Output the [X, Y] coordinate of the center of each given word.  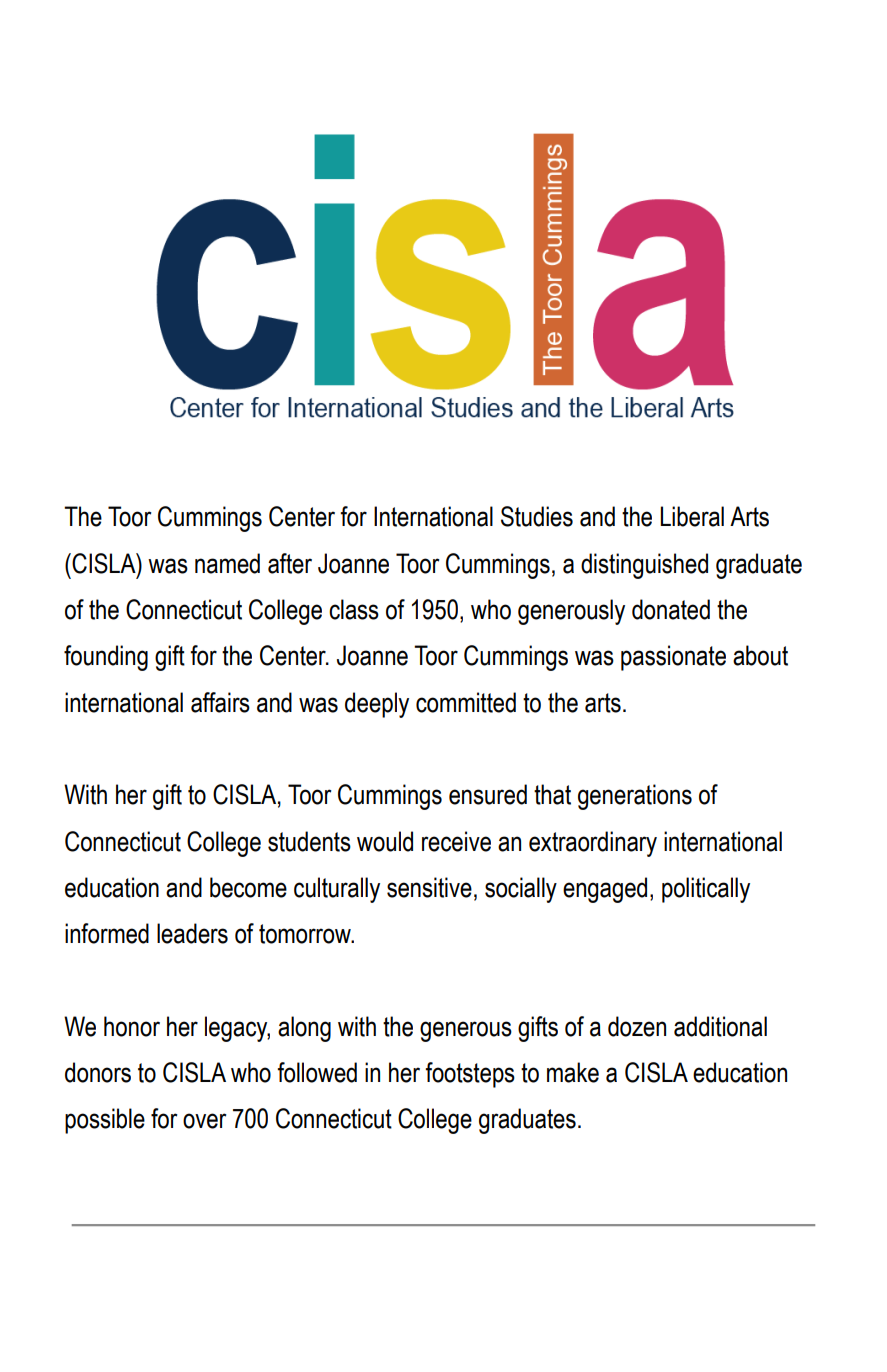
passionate [673, 658]
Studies [537, 516]
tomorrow [306, 934]
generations [635, 797]
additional [720, 1026]
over [205, 1121]
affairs [220, 702]
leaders [192, 933]
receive [456, 841]
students [309, 841]
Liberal [692, 516]
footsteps [470, 1075]
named [227, 563]
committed [466, 702]
